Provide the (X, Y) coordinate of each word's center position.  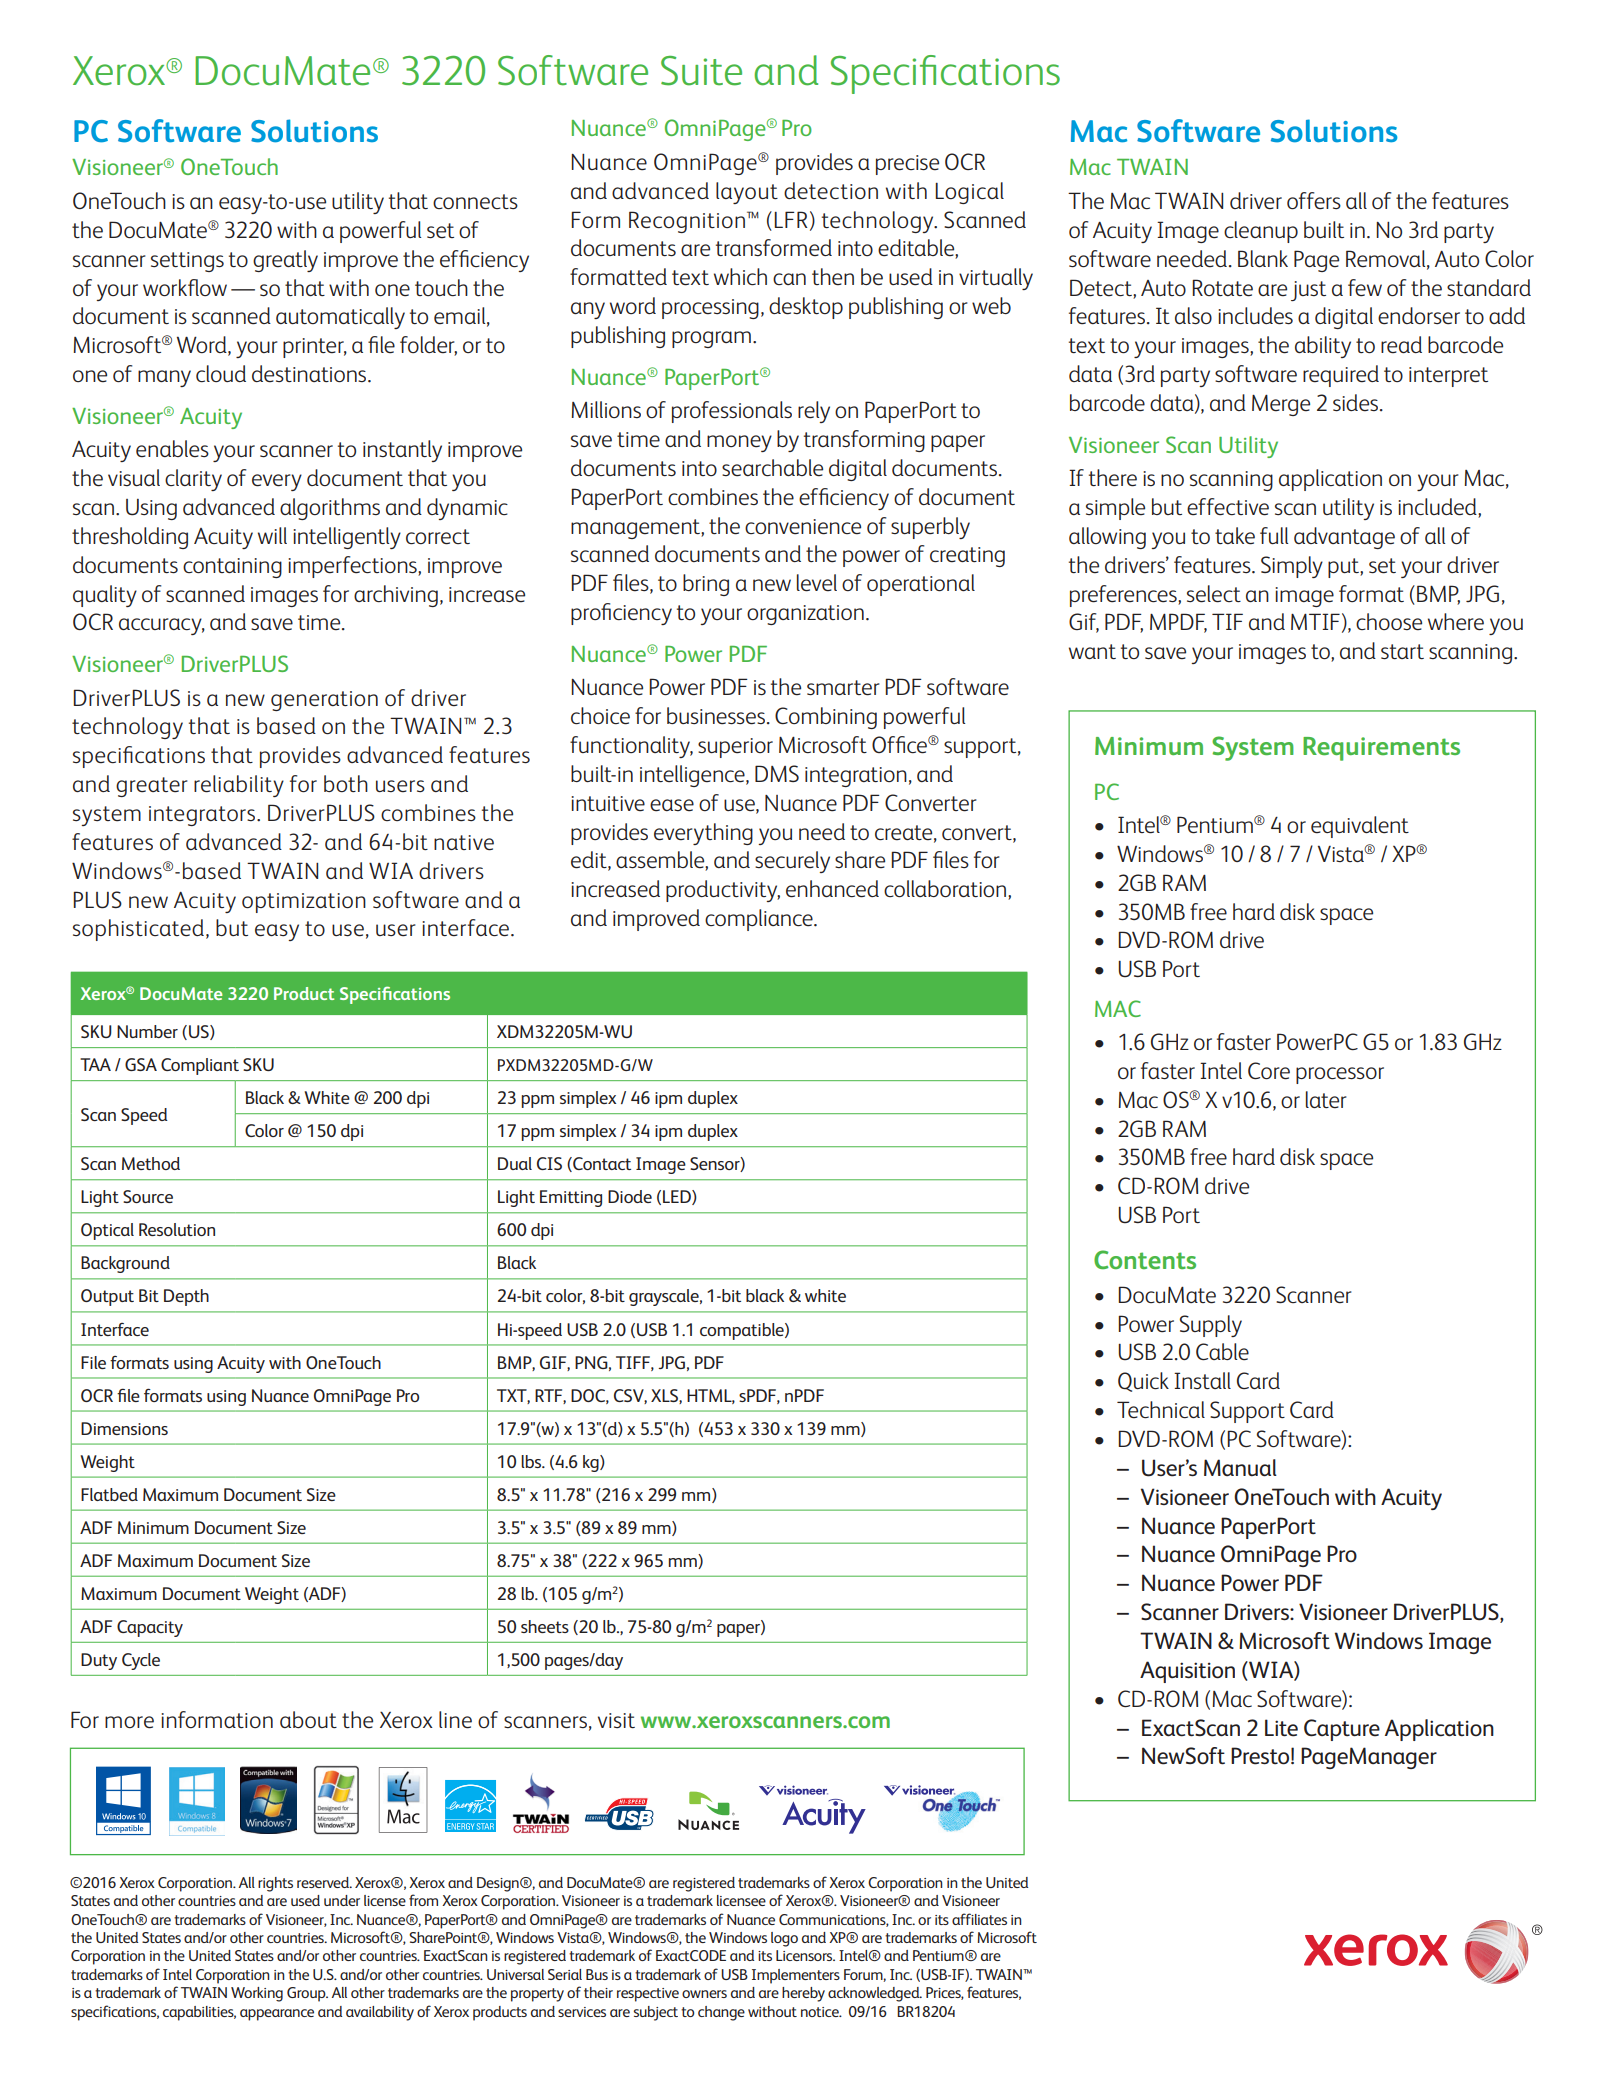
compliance (760, 920)
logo (784, 1939)
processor (1340, 1075)
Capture (1342, 1730)
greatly (285, 261)
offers (1314, 201)
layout (747, 193)
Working (257, 1994)
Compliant (200, 1066)
